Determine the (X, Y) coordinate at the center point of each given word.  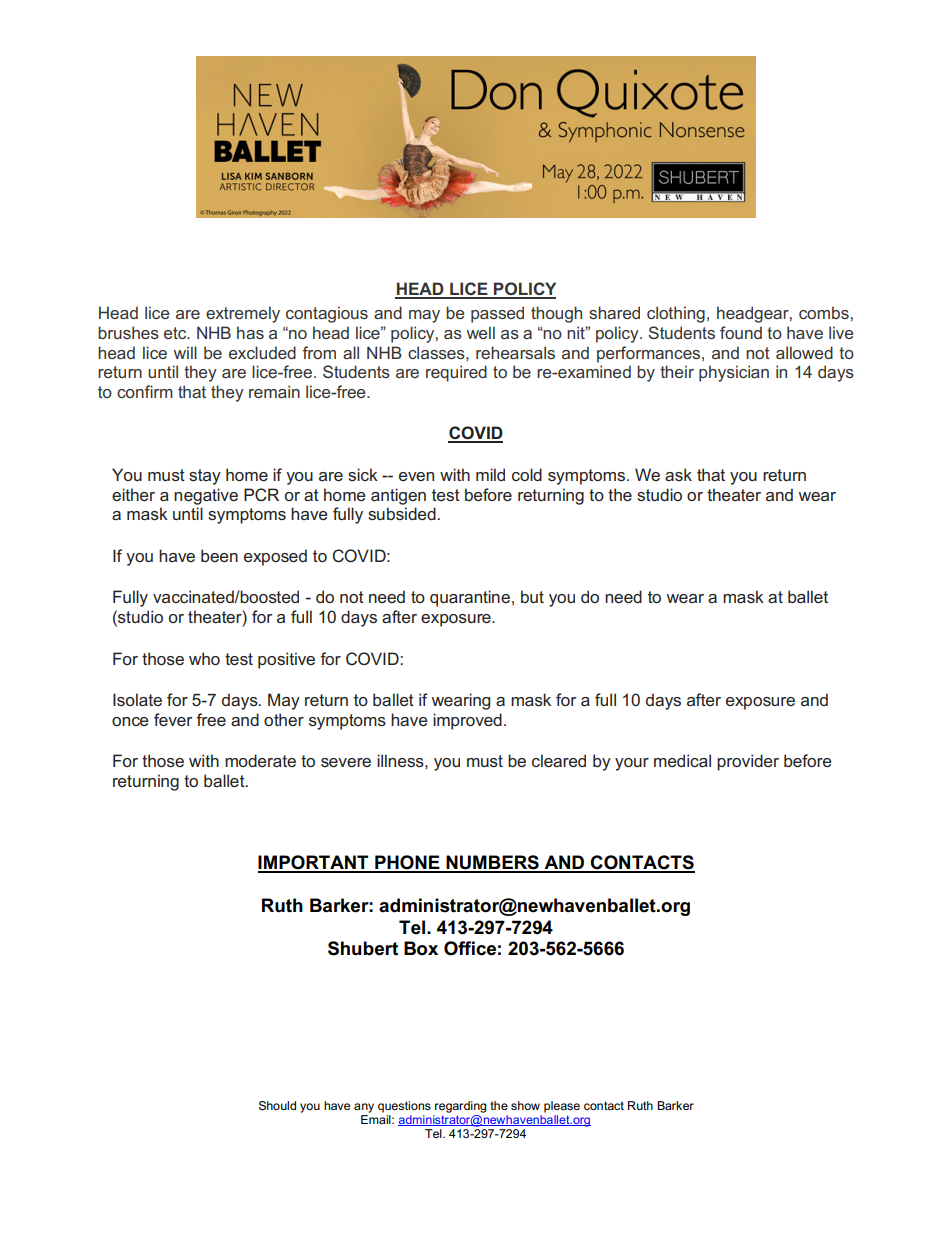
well (481, 332)
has (250, 332)
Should (277, 1105)
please (562, 1107)
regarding (460, 1107)
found (741, 332)
